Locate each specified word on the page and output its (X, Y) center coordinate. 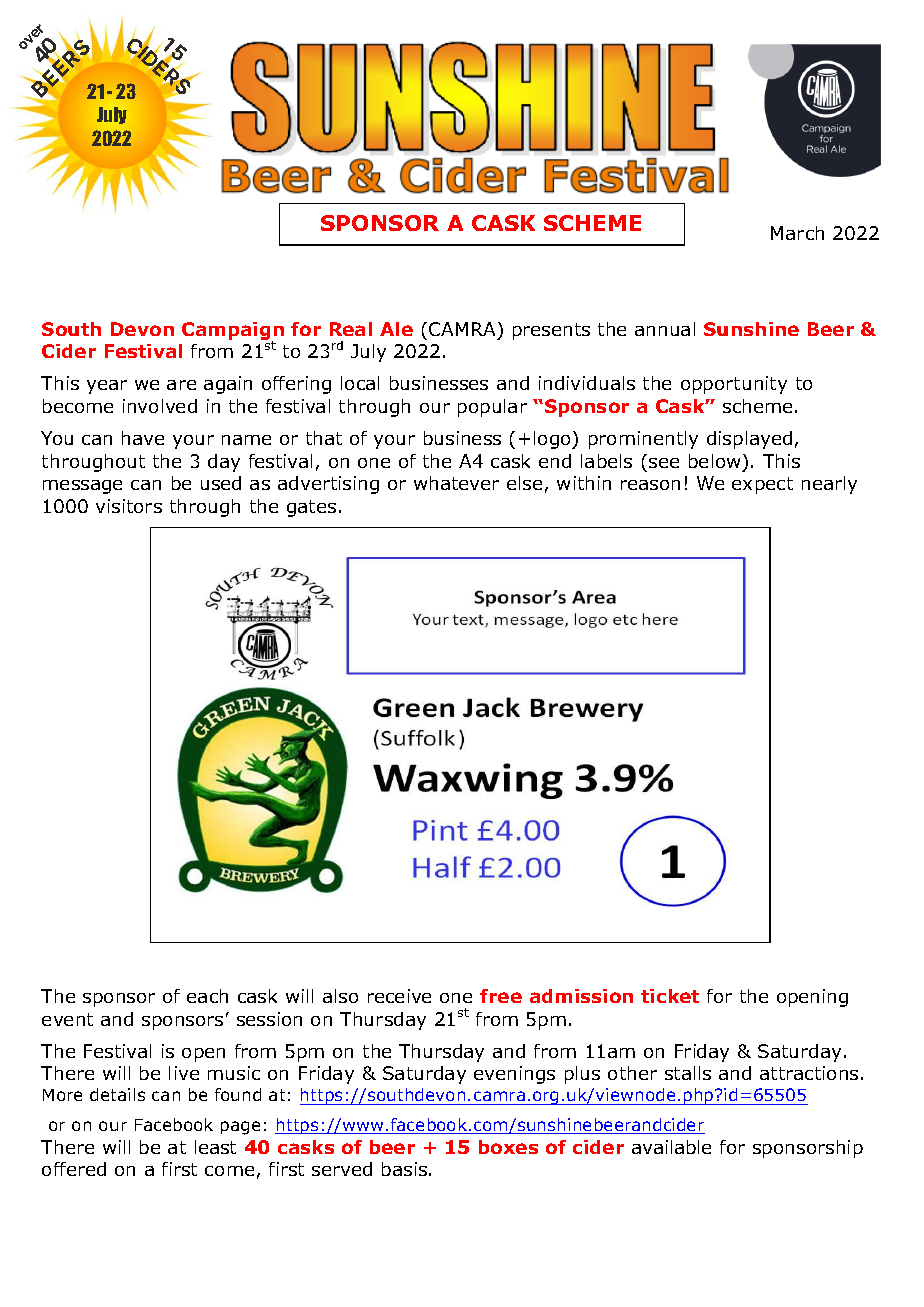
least (215, 1147)
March (797, 233)
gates (311, 508)
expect (762, 485)
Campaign (233, 332)
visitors (129, 506)
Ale (396, 329)
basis (406, 1169)
